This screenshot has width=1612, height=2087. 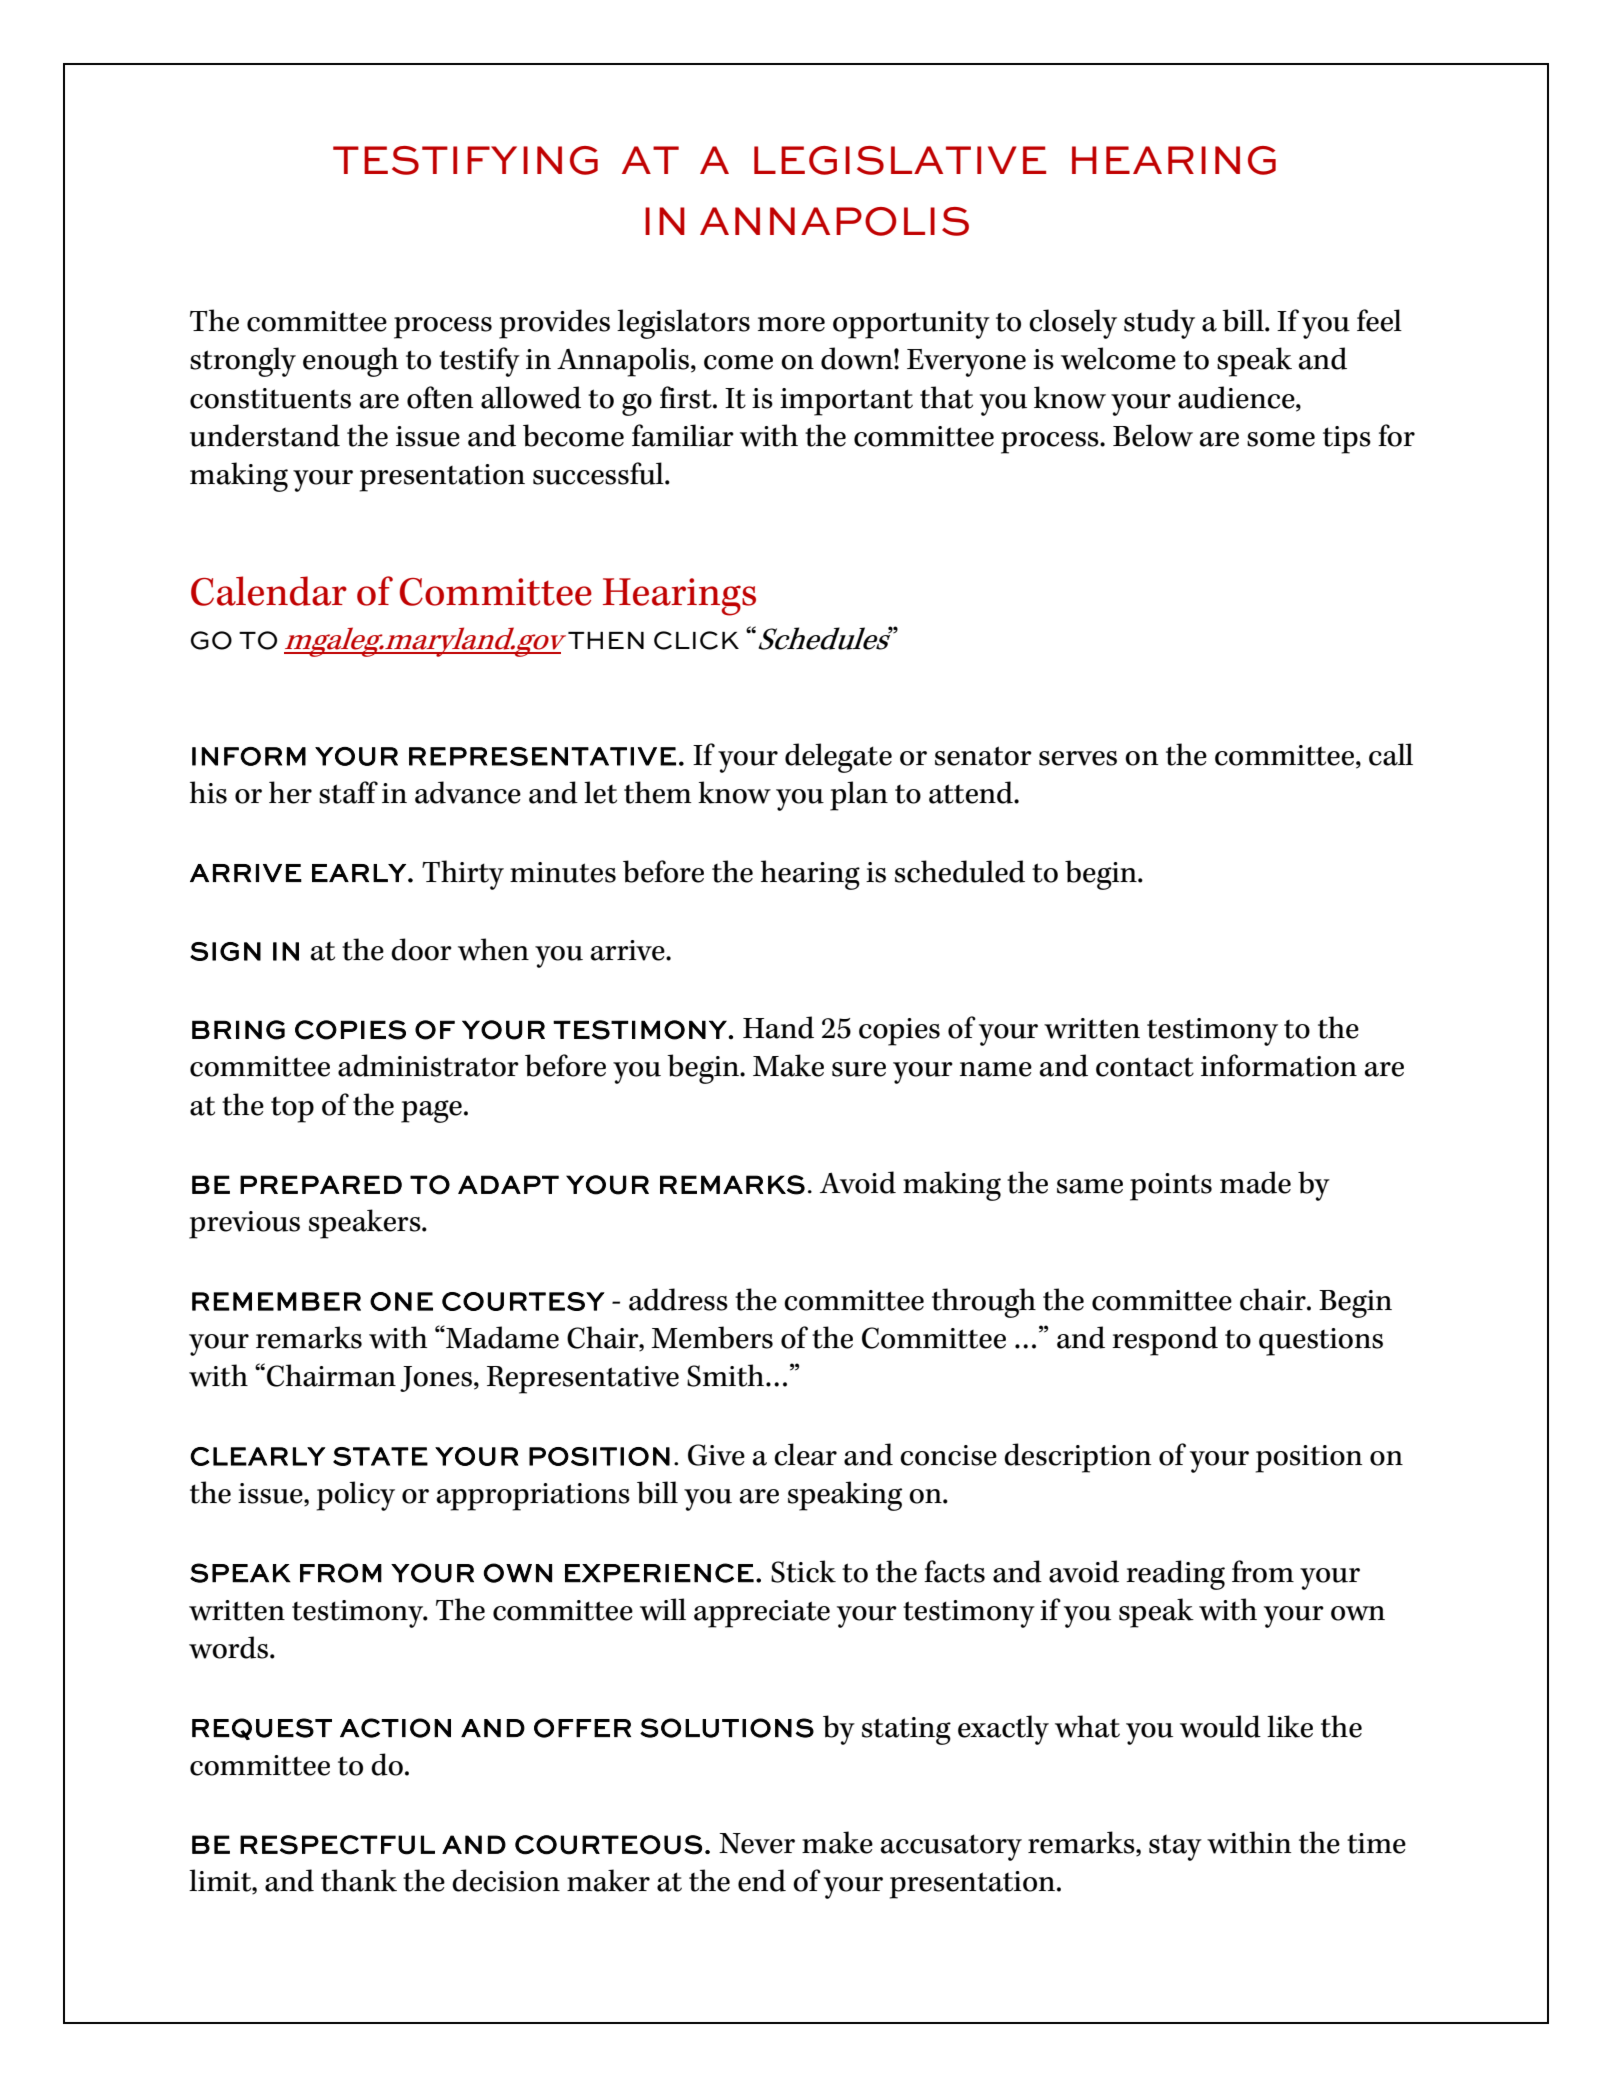 I want to click on LEGISLATIVE, so click(x=900, y=160).
